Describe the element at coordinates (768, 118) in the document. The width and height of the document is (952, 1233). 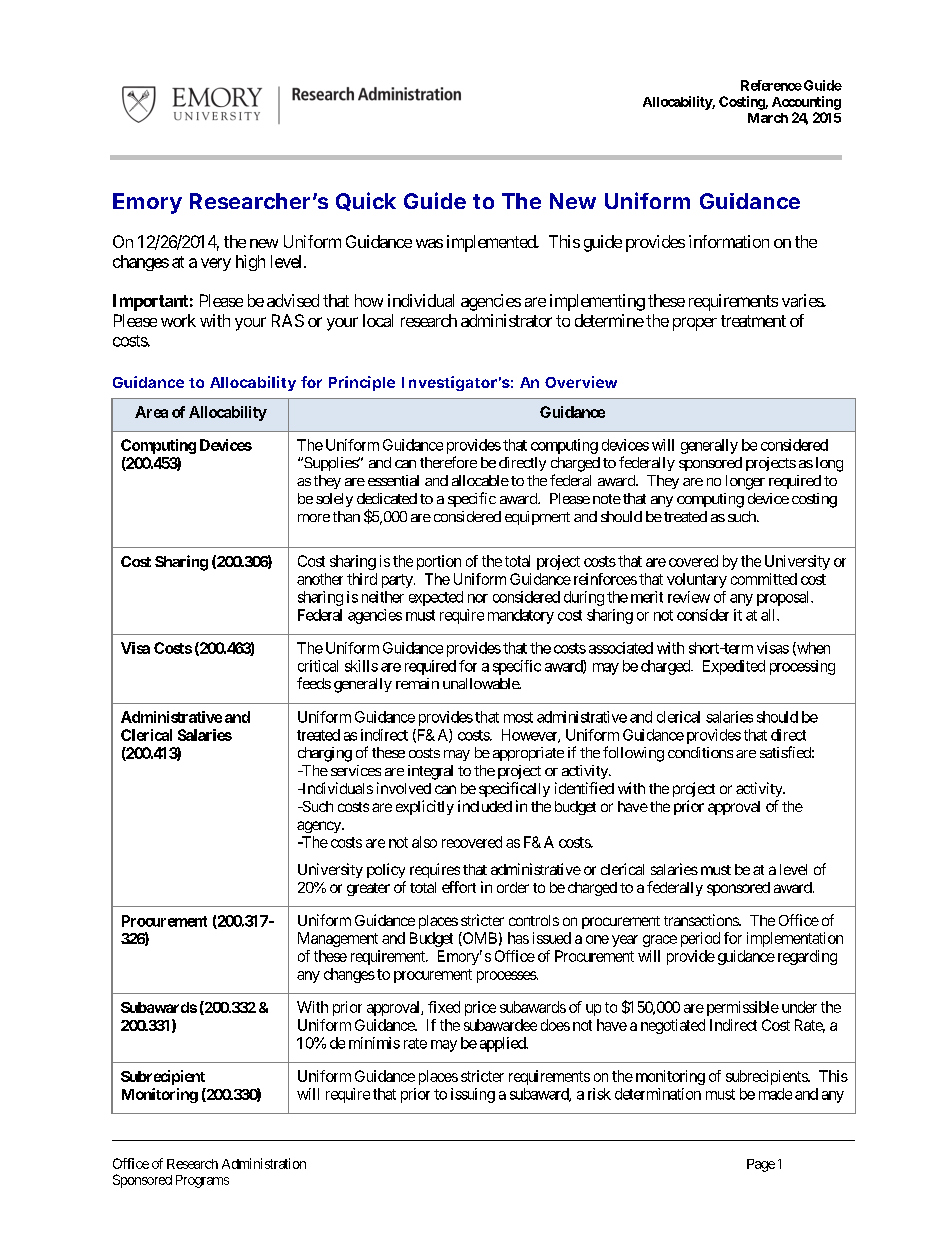
I see `March` at that location.
